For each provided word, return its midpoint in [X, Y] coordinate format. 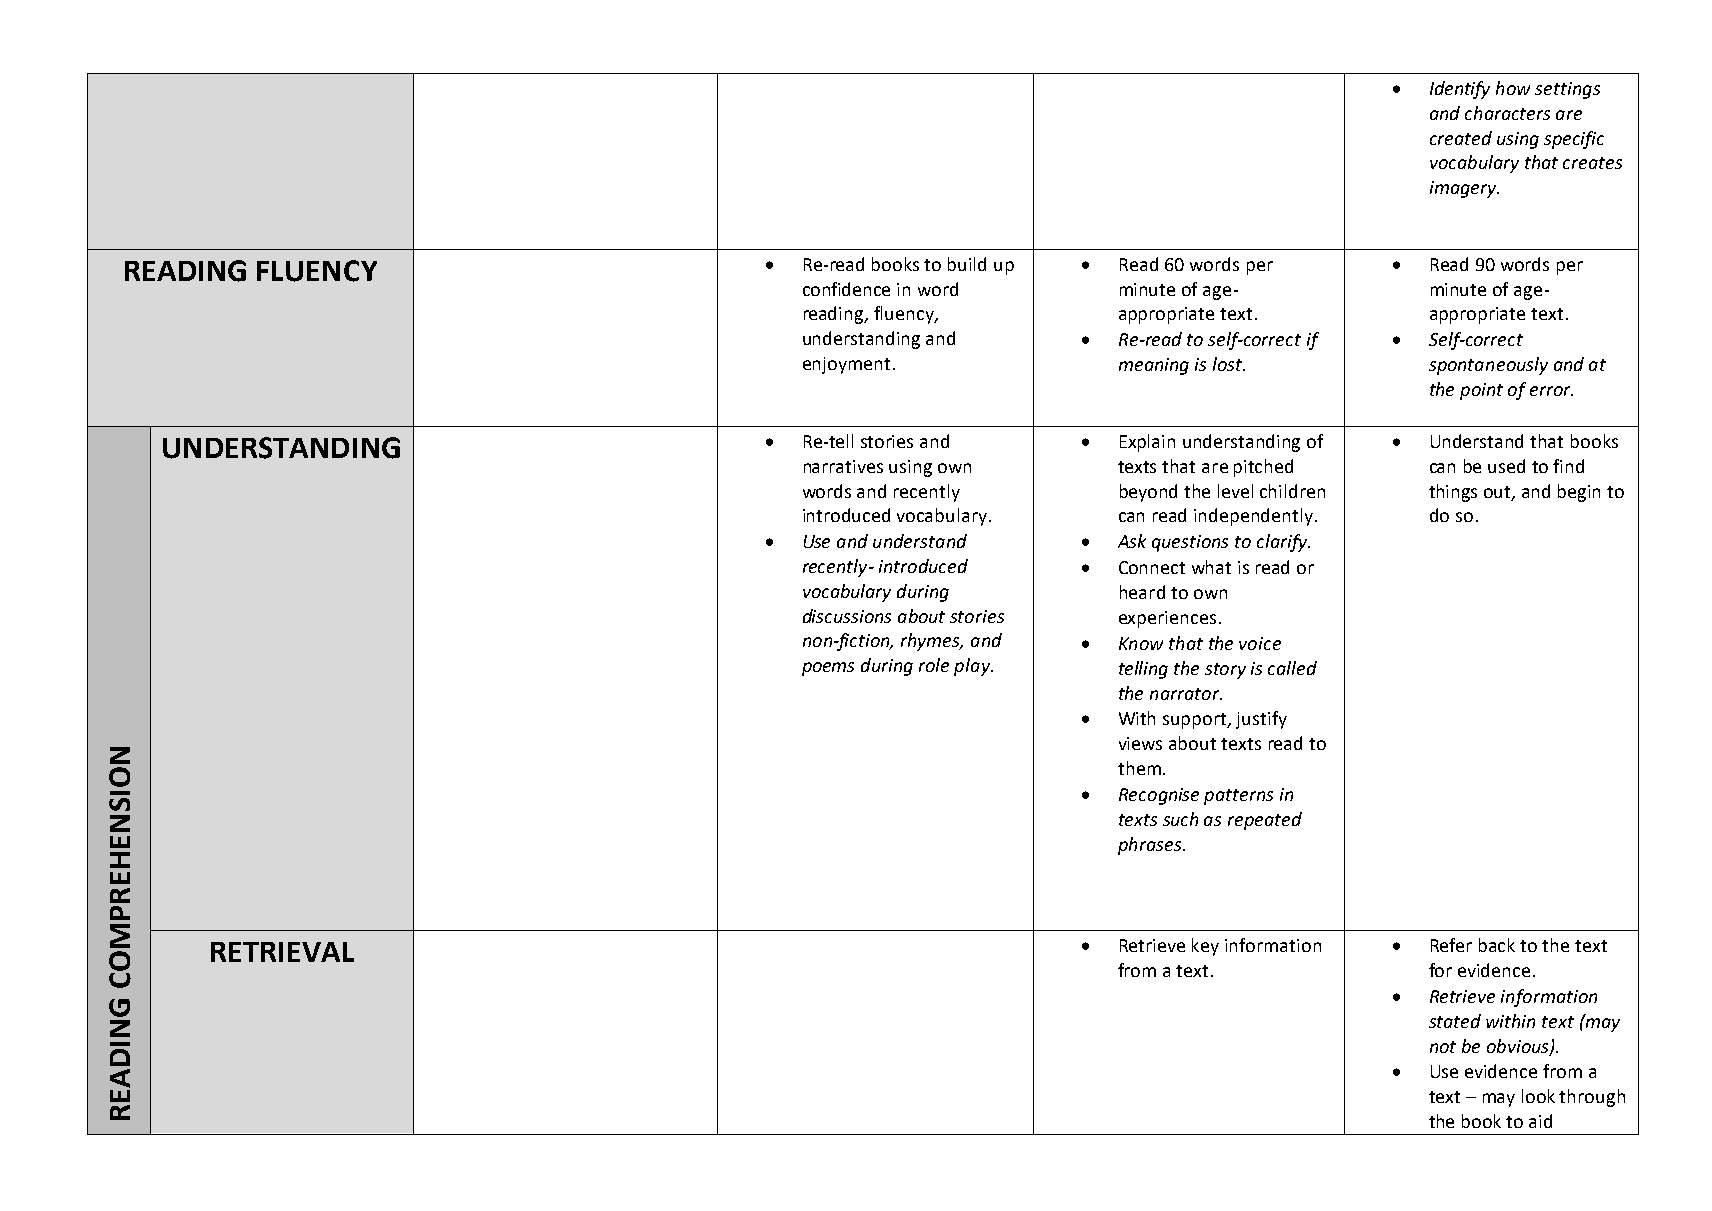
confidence [846, 289]
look [1538, 1096]
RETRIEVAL [282, 952]
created [1461, 138]
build [967, 264]
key [1205, 947]
